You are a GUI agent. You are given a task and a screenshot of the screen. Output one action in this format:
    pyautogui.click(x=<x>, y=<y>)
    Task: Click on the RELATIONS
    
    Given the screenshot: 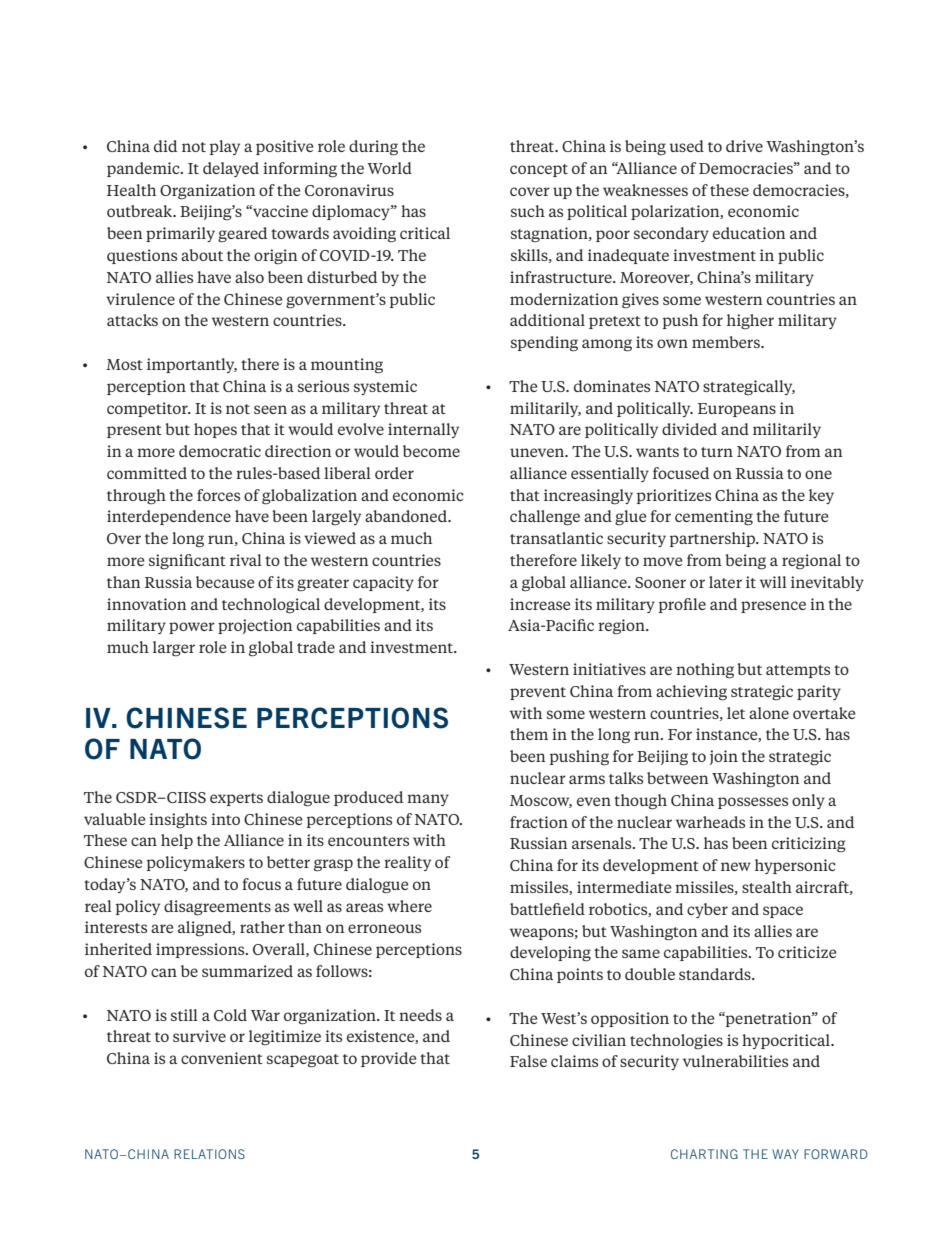 What is the action you would take?
    pyautogui.click(x=209, y=1154)
